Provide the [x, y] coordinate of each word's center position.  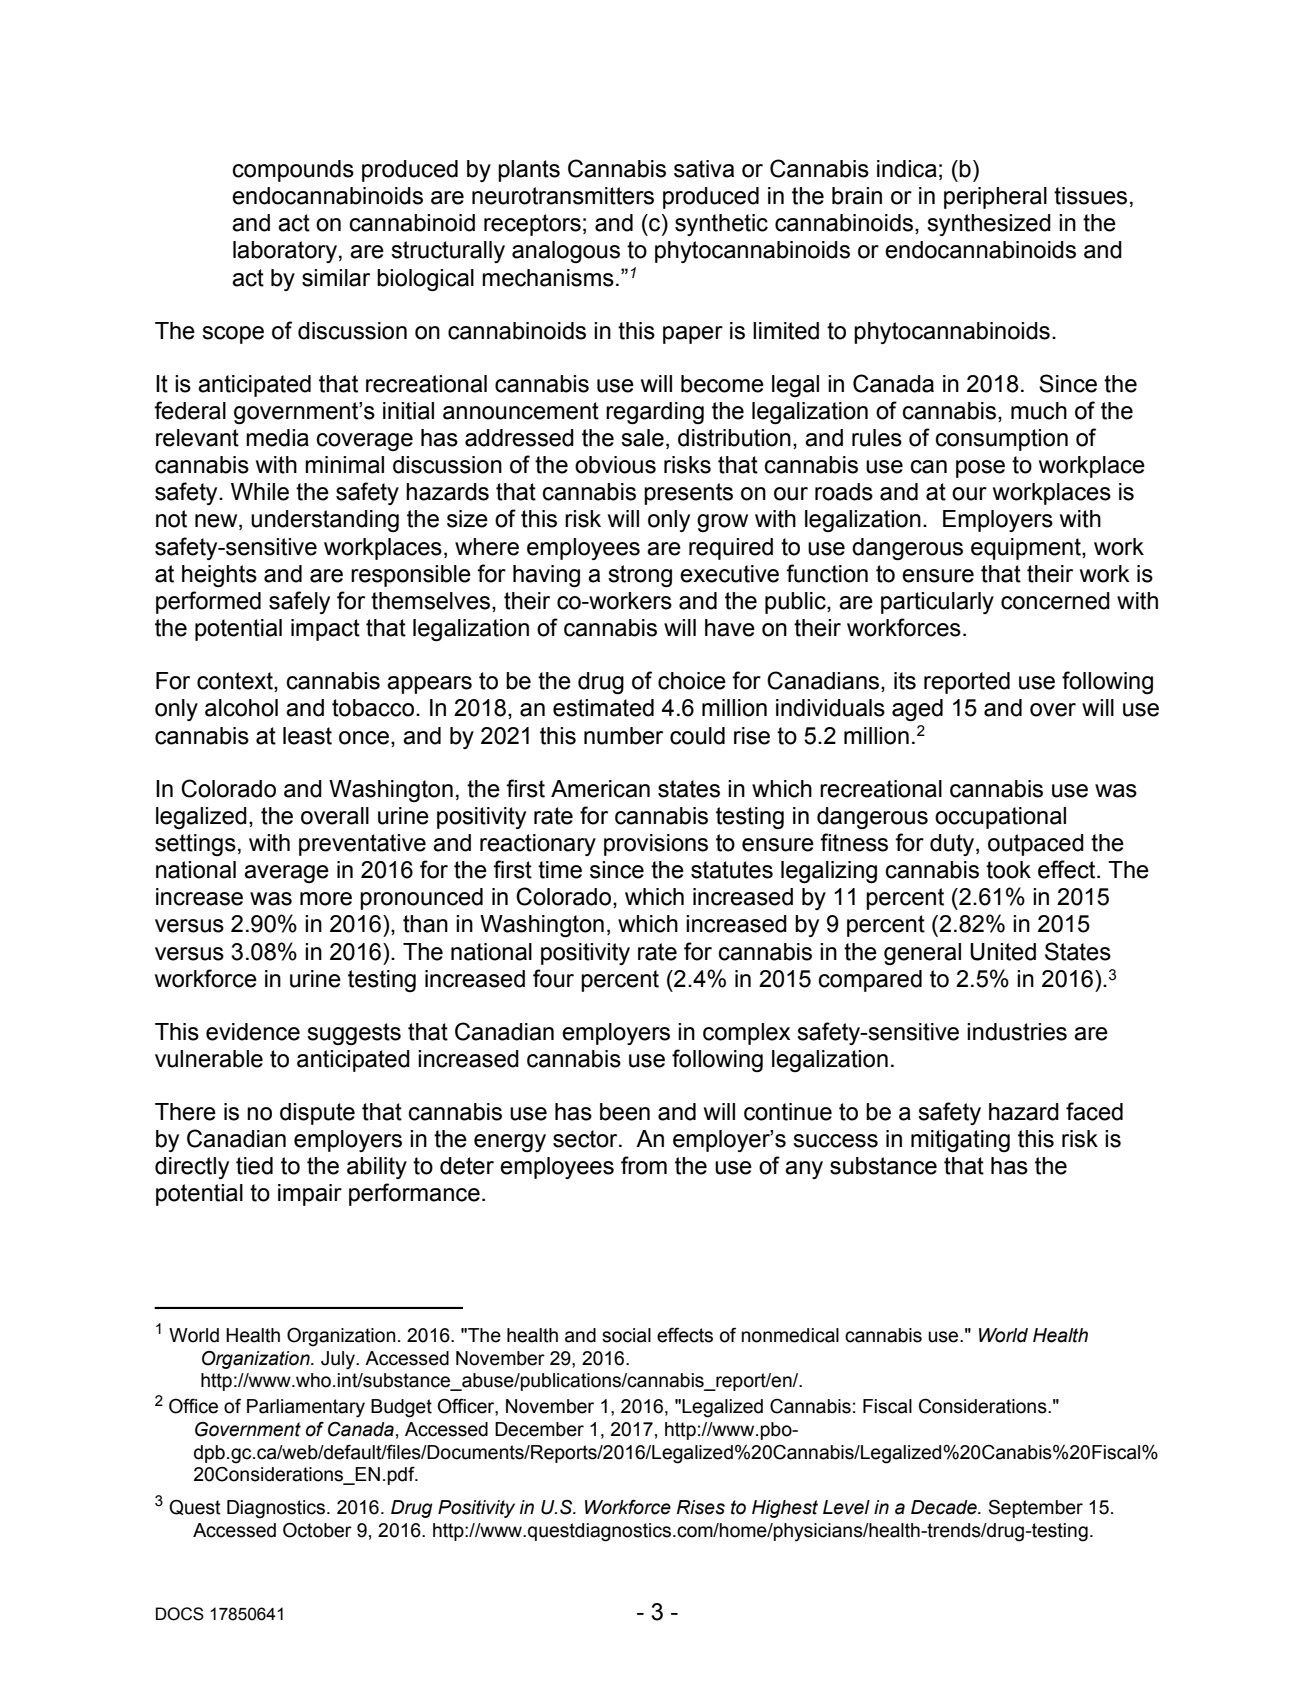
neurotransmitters [563, 196]
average [286, 874]
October [317, 1530]
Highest [785, 1509]
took [1008, 870]
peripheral [995, 198]
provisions [656, 845]
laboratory [285, 252]
